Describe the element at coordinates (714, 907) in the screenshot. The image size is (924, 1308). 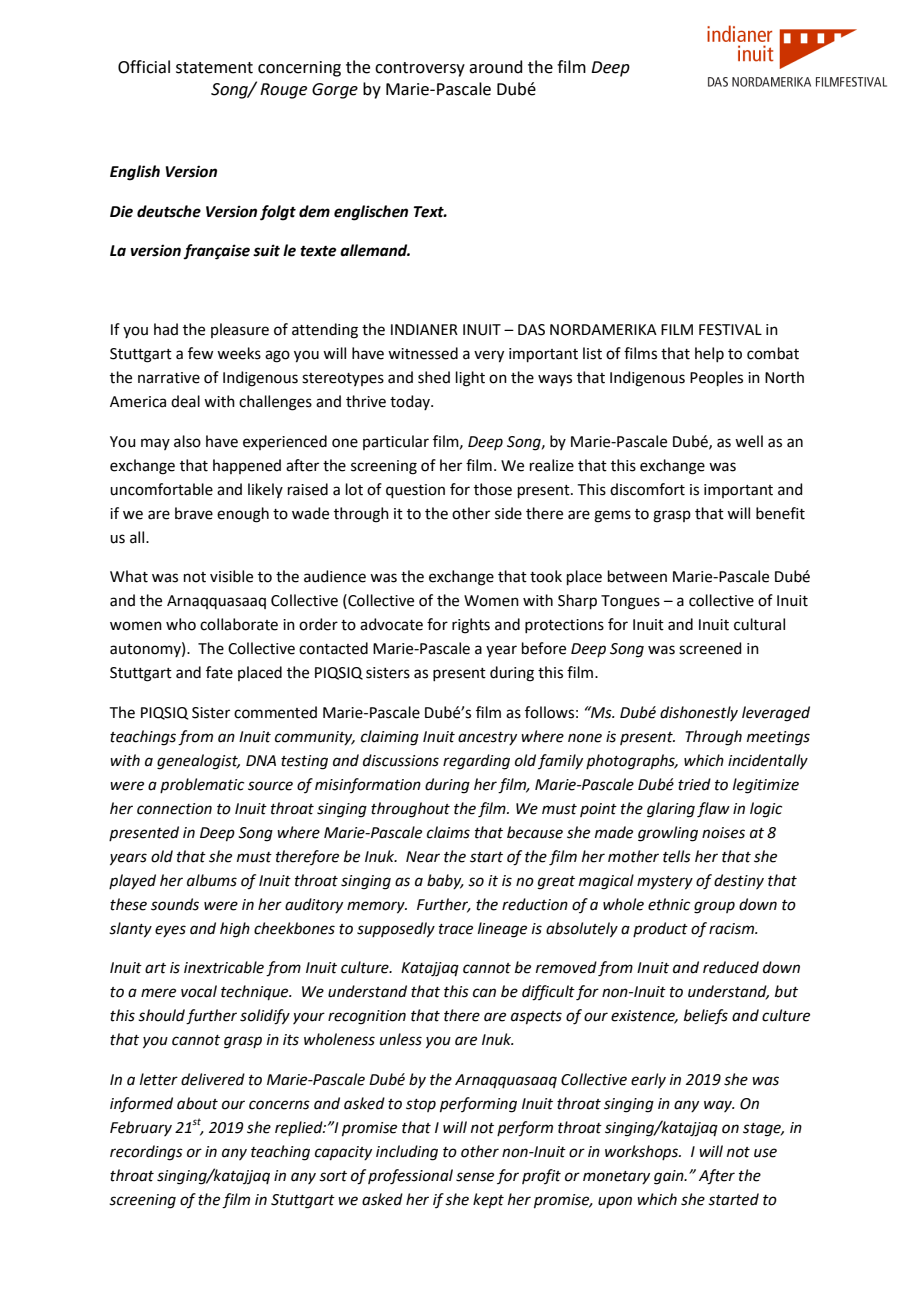
I see `group` at that location.
